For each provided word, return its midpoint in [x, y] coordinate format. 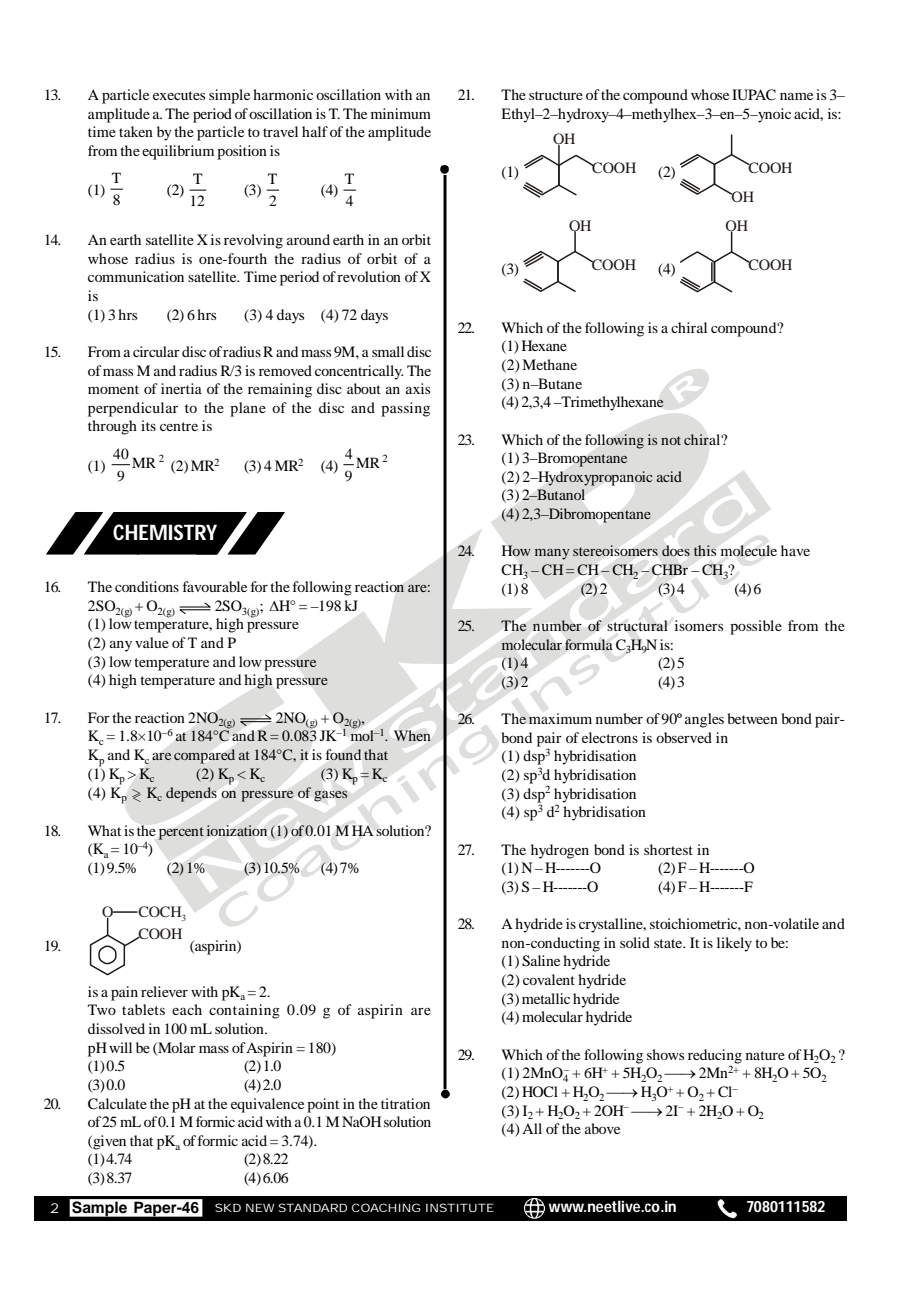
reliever [164, 991]
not [671, 440]
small [388, 351]
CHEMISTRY [165, 532]
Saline [541, 961]
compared [204, 756]
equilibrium [178, 152]
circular [156, 351]
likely [734, 944]
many [552, 554]
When [412, 735]
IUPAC [754, 95]
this [705, 550]
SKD [228, 1207]
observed [684, 737]
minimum [401, 113]
